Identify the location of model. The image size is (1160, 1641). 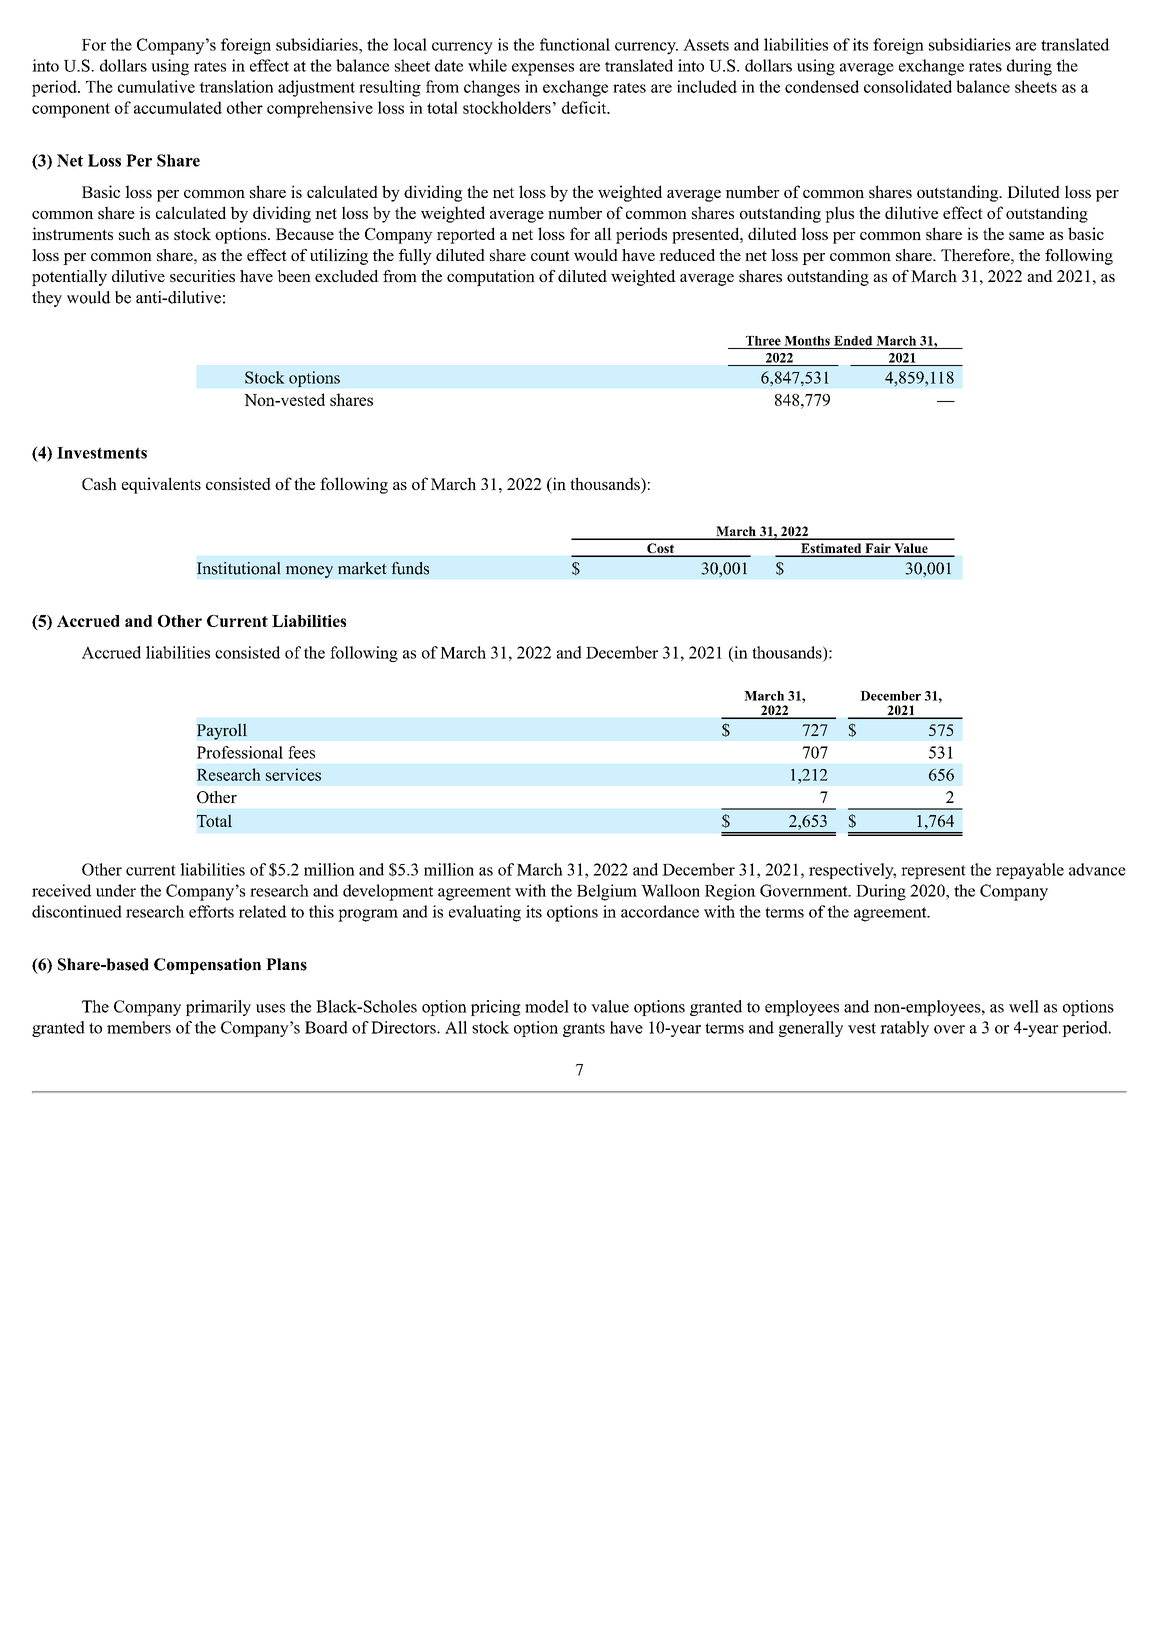
(547, 1006).
